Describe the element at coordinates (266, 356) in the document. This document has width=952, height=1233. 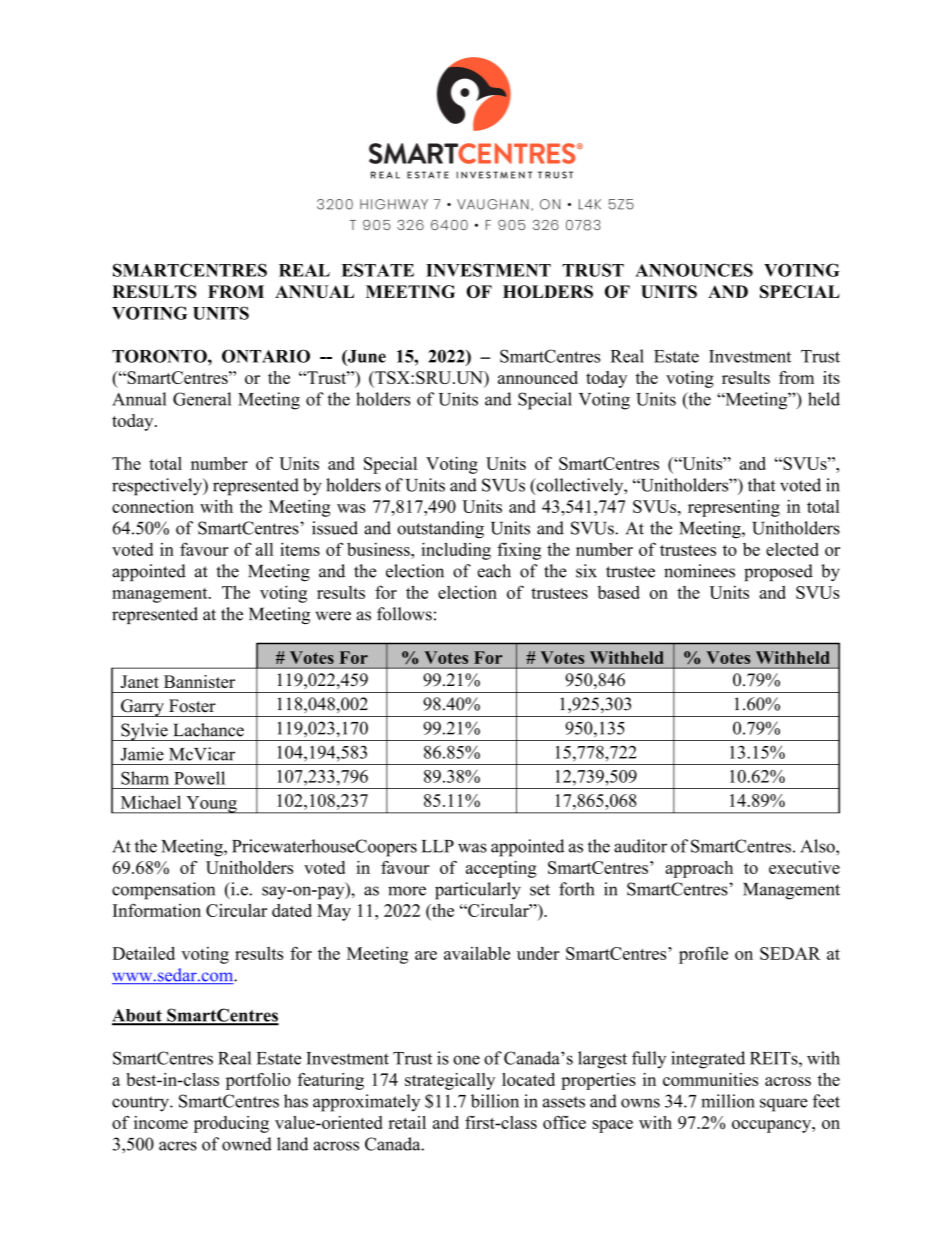
I see `ONTARIO` at that location.
